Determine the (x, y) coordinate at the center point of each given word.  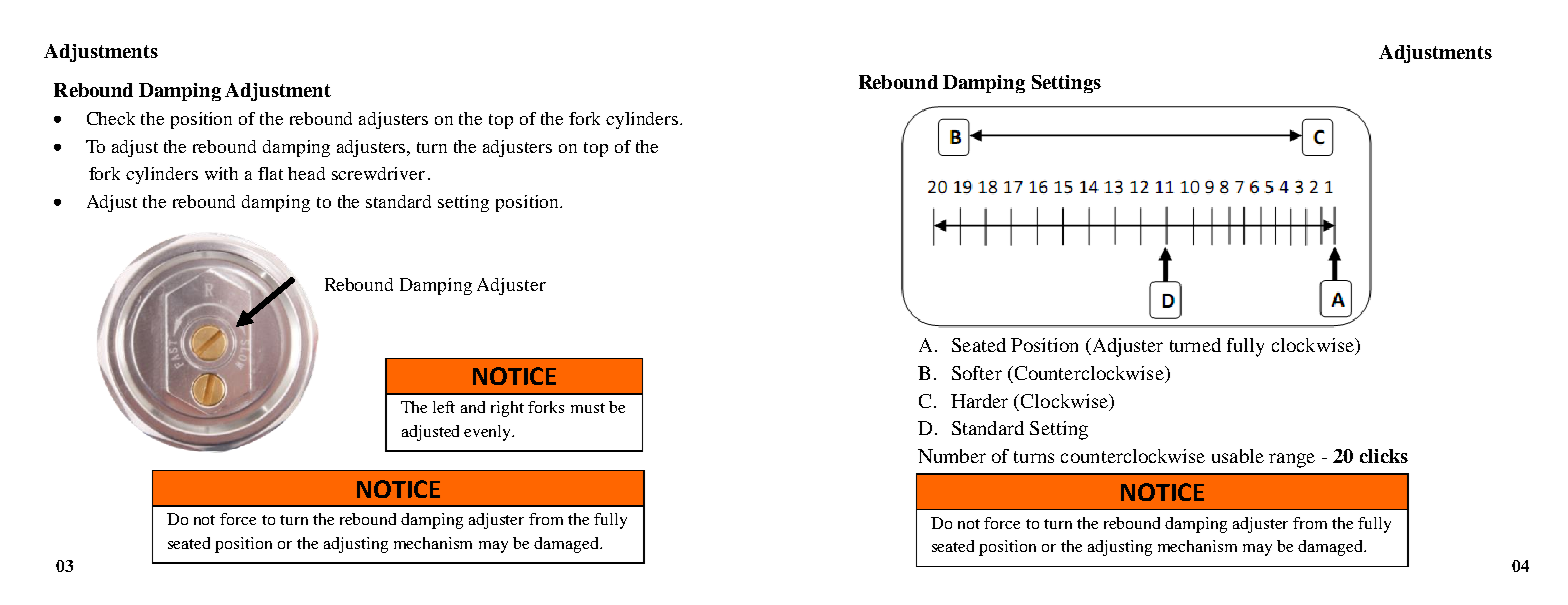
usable (1238, 456)
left (444, 407)
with (221, 173)
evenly (489, 433)
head (306, 173)
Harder (979, 401)
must (588, 408)
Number (952, 456)
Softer (977, 373)
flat (270, 173)
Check (111, 118)
